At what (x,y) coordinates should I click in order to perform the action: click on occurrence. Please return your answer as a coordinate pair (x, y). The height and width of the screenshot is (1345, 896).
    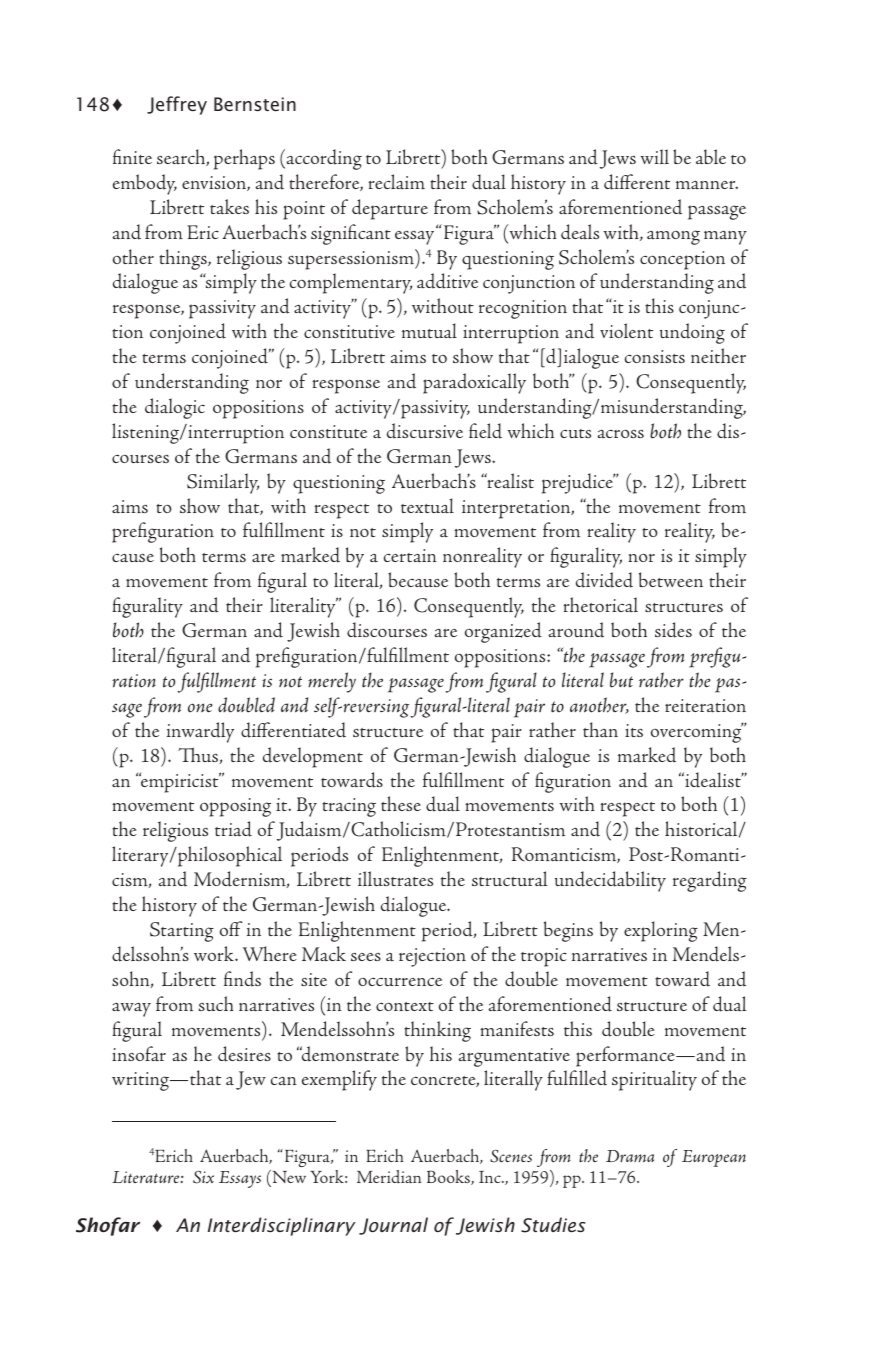
    Looking at the image, I should click on (400, 981).
